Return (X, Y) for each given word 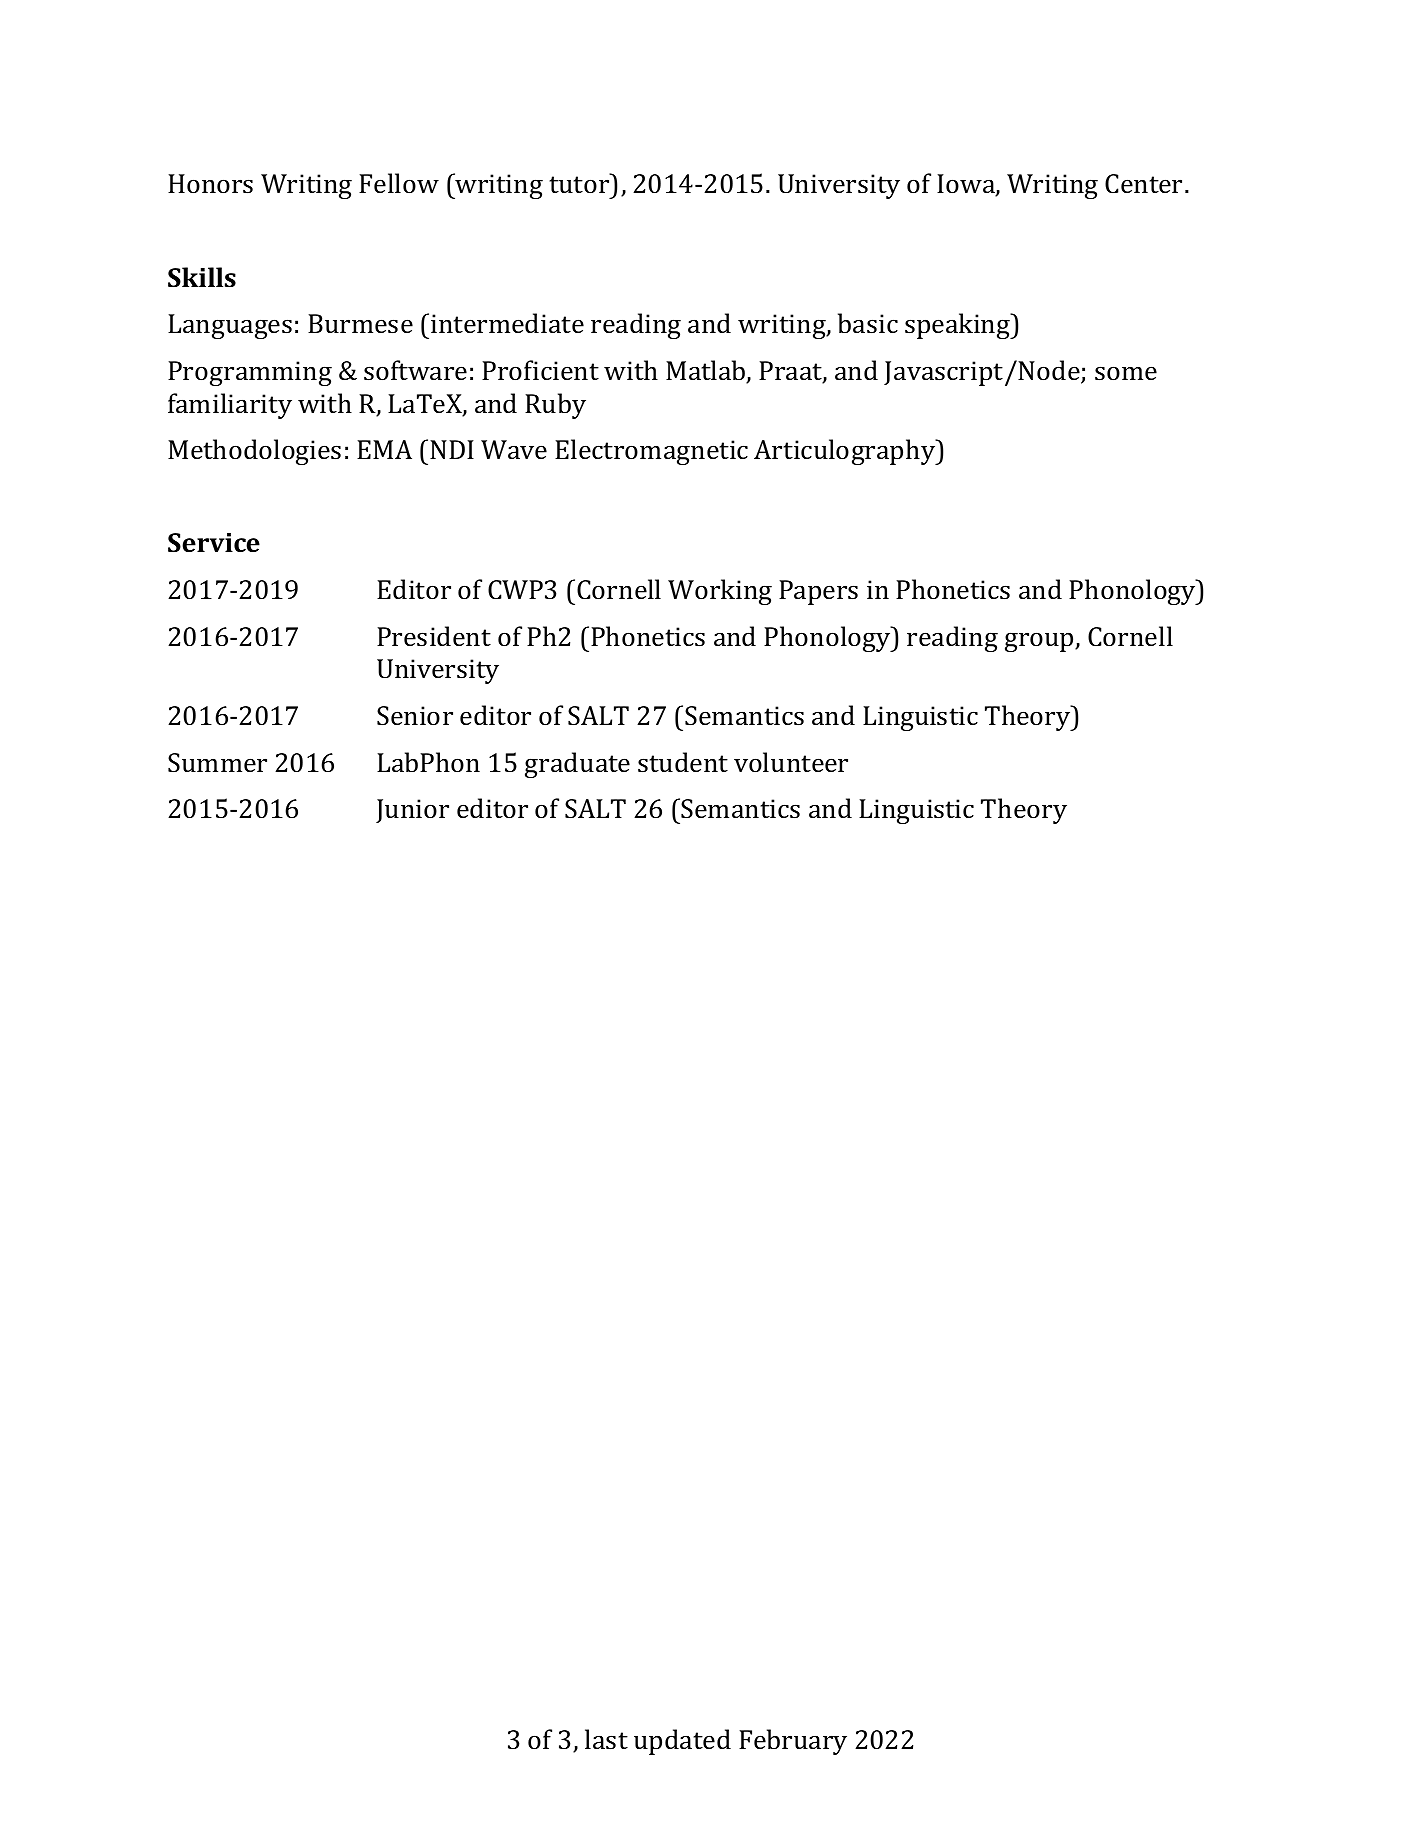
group (1040, 642)
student (683, 762)
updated (682, 1742)
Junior (412, 811)
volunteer (791, 762)
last (606, 1739)
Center (1143, 184)
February (793, 1742)
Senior (415, 716)
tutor (579, 184)
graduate (577, 765)
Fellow (399, 183)
